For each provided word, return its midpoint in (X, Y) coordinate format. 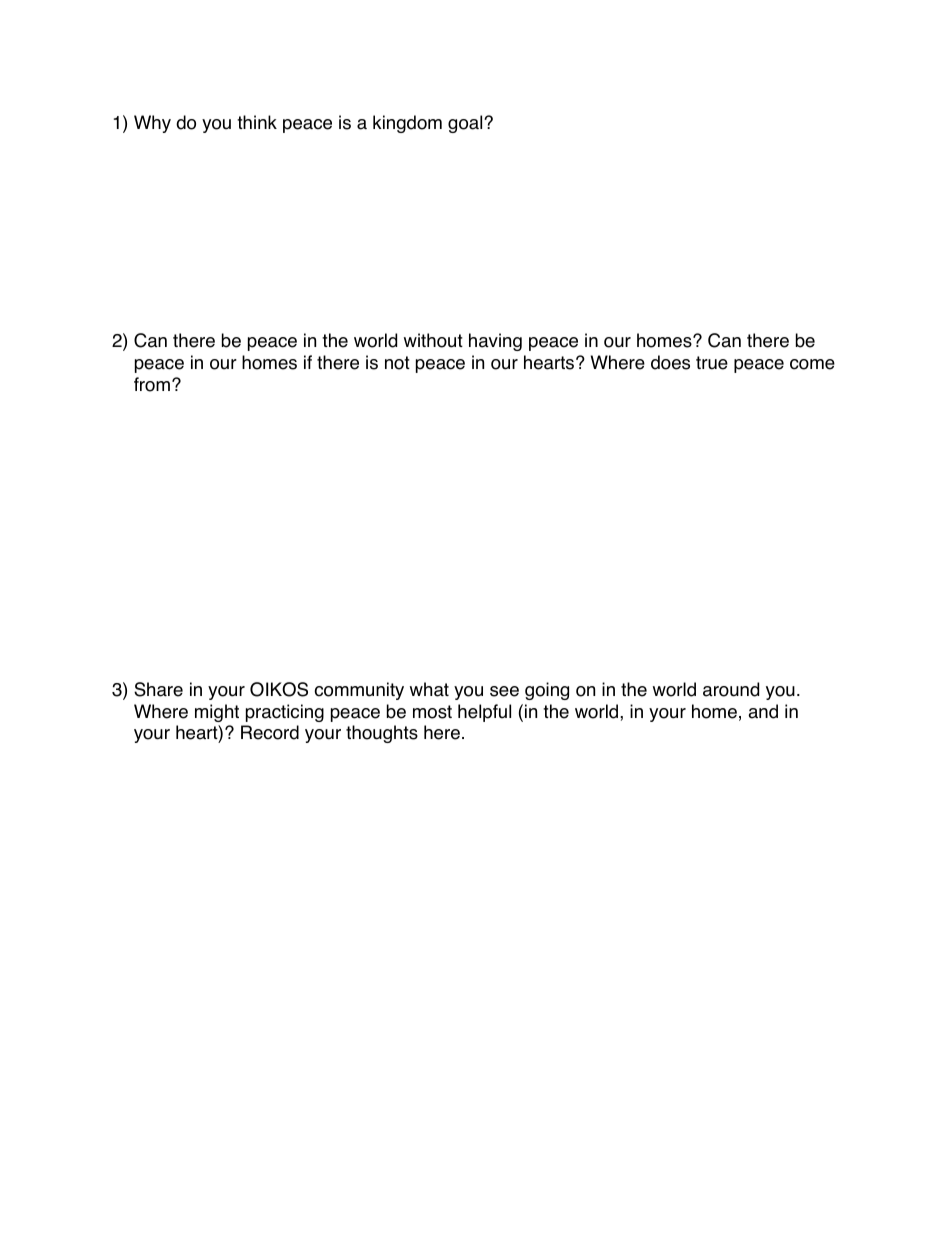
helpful (484, 713)
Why (152, 124)
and (763, 711)
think (257, 122)
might (217, 713)
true (712, 363)
